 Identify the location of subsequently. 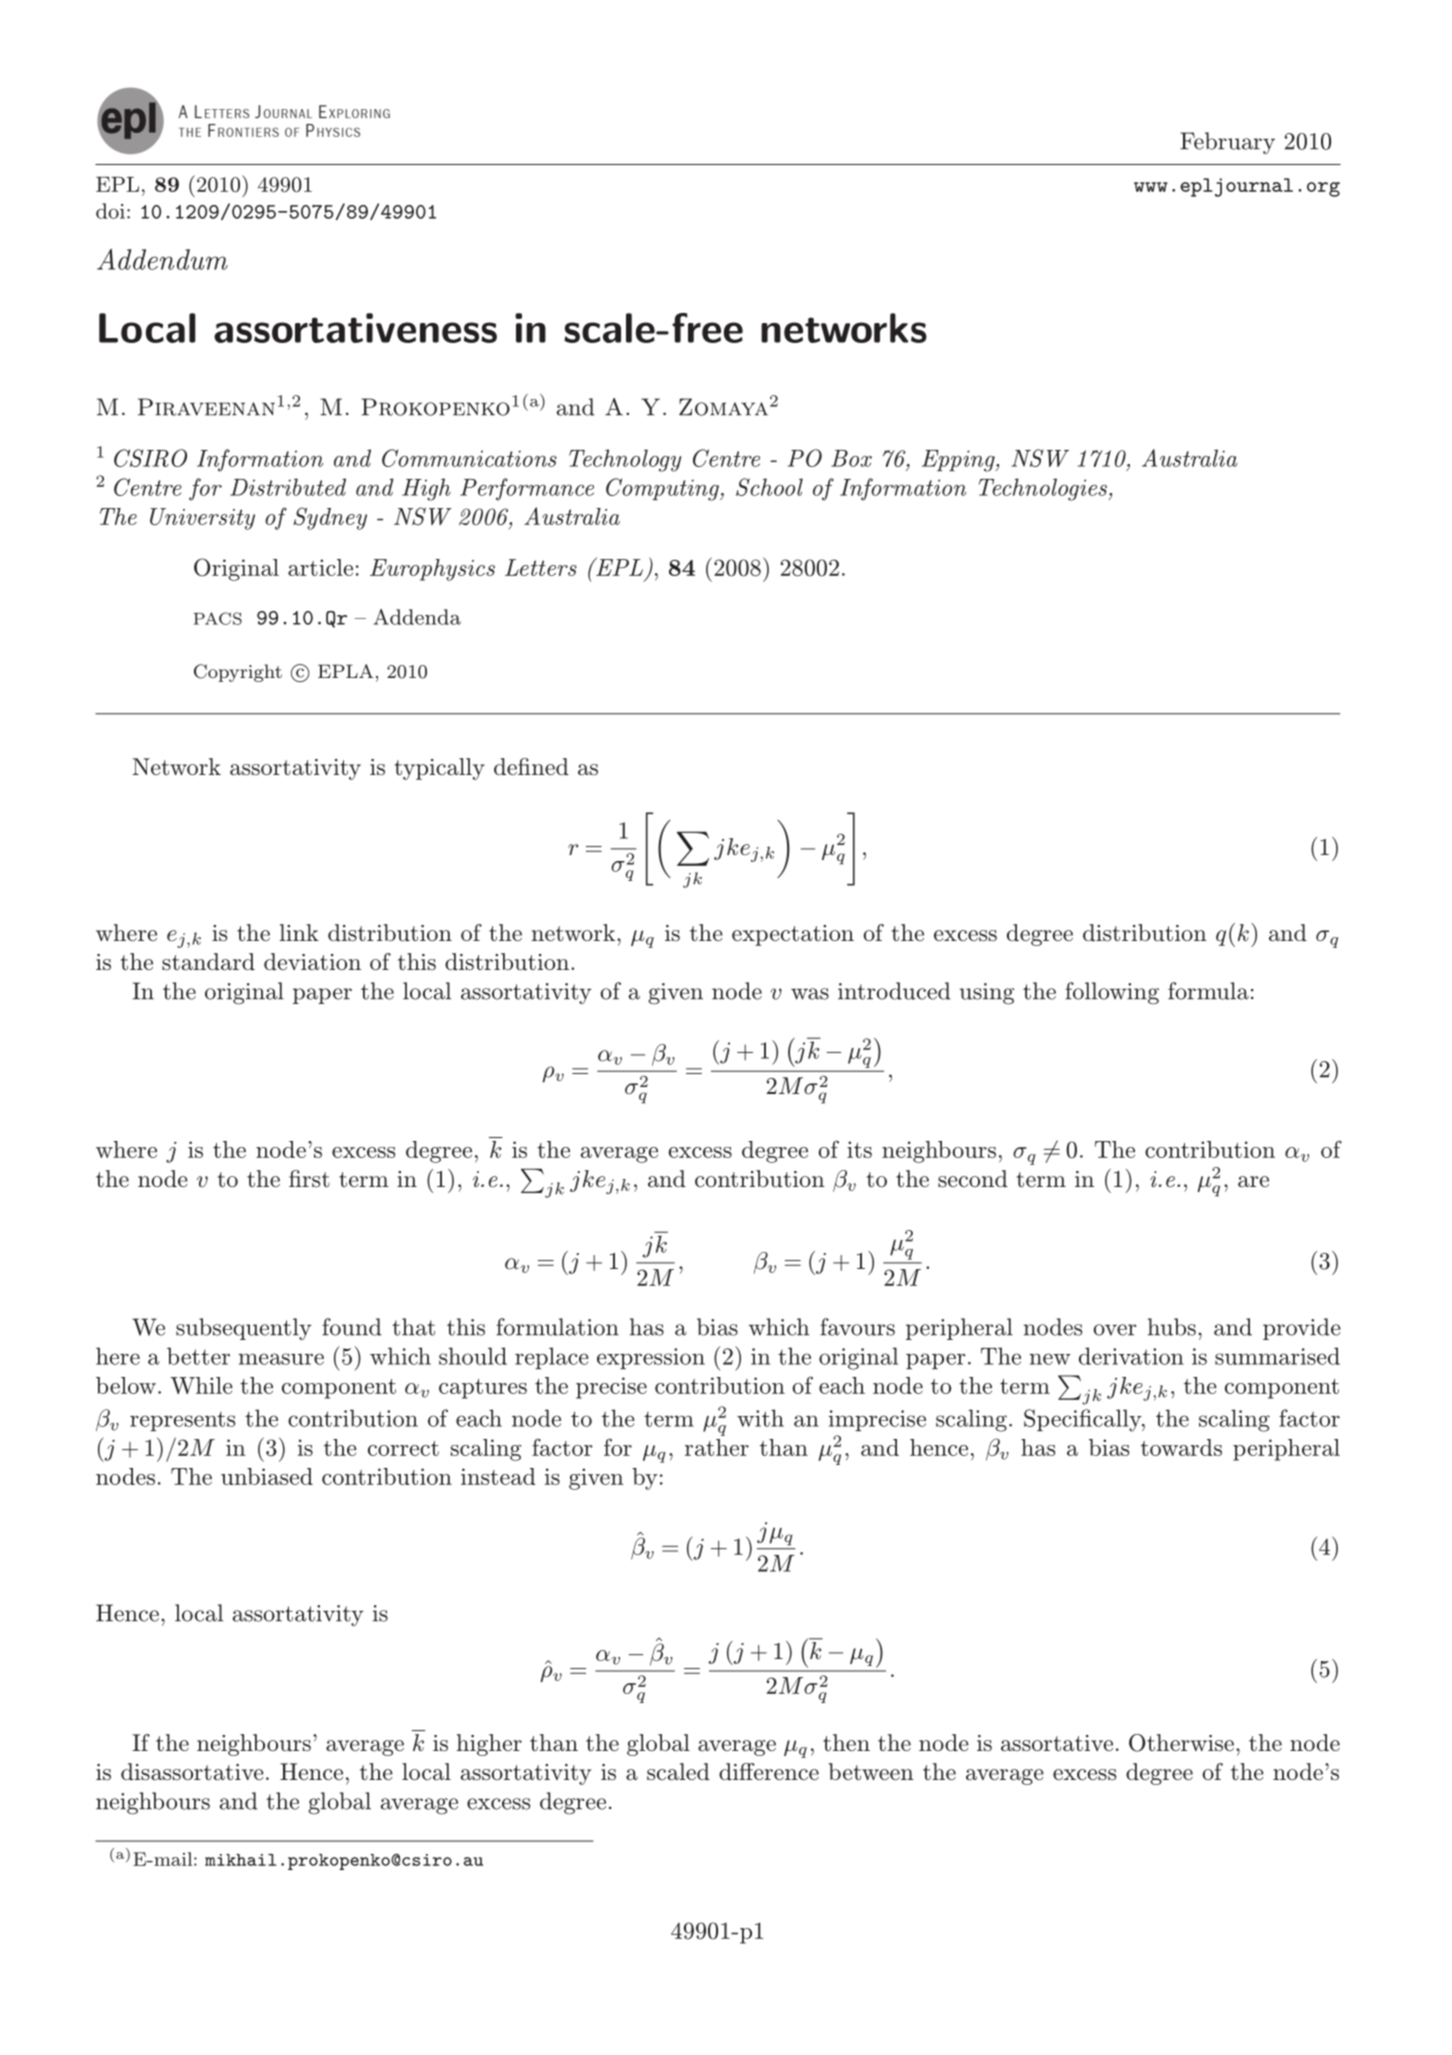
(244, 1329).
